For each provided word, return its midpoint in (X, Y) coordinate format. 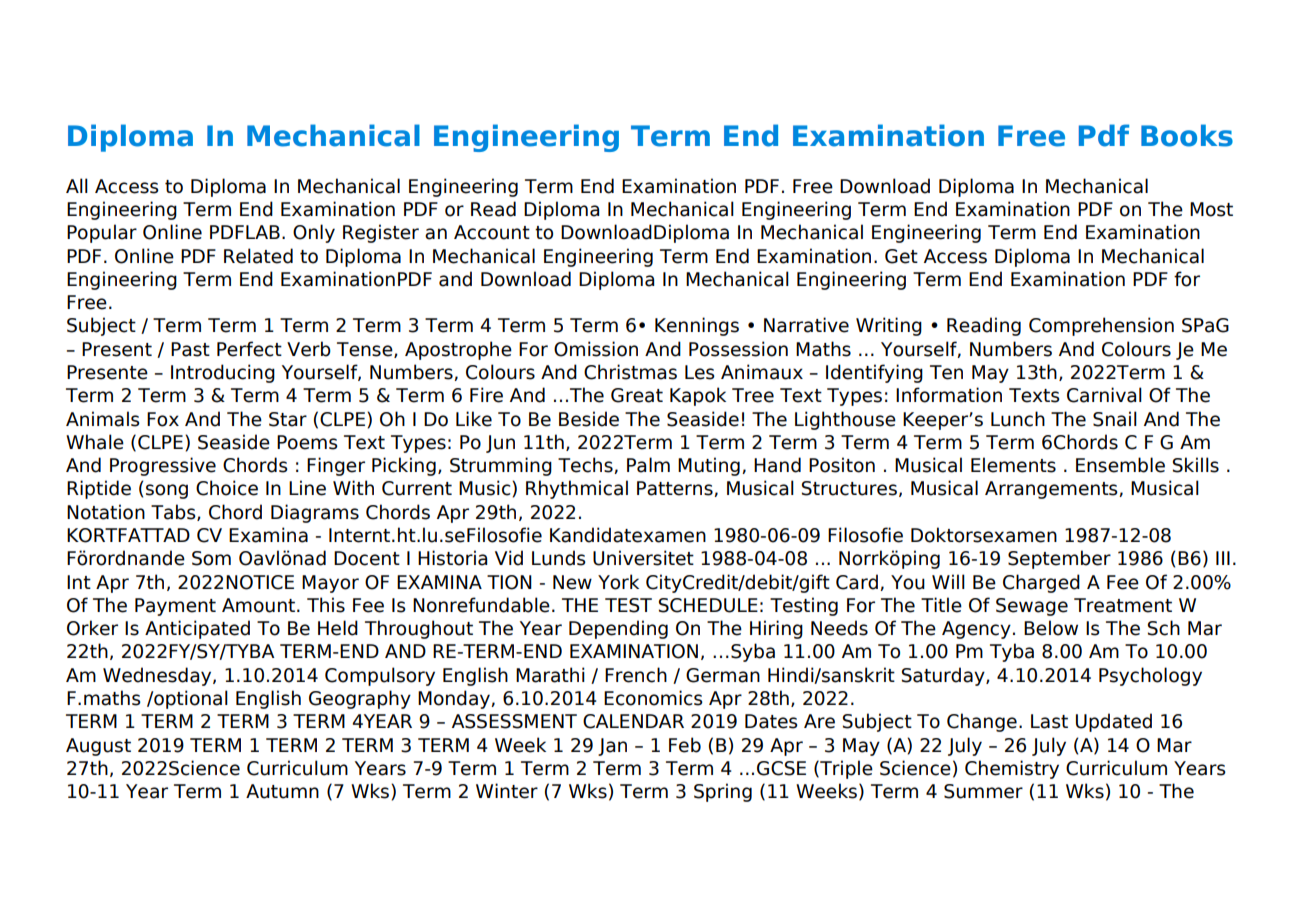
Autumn (282, 791)
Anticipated (197, 629)
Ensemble (1120, 465)
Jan (612, 747)
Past (190, 349)
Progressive (163, 466)
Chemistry (1012, 769)
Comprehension (1101, 326)
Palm (648, 465)
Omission (596, 349)
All (77, 185)
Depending (618, 629)
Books (1187, 135)
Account (492, 232)
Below (1051, 628)
